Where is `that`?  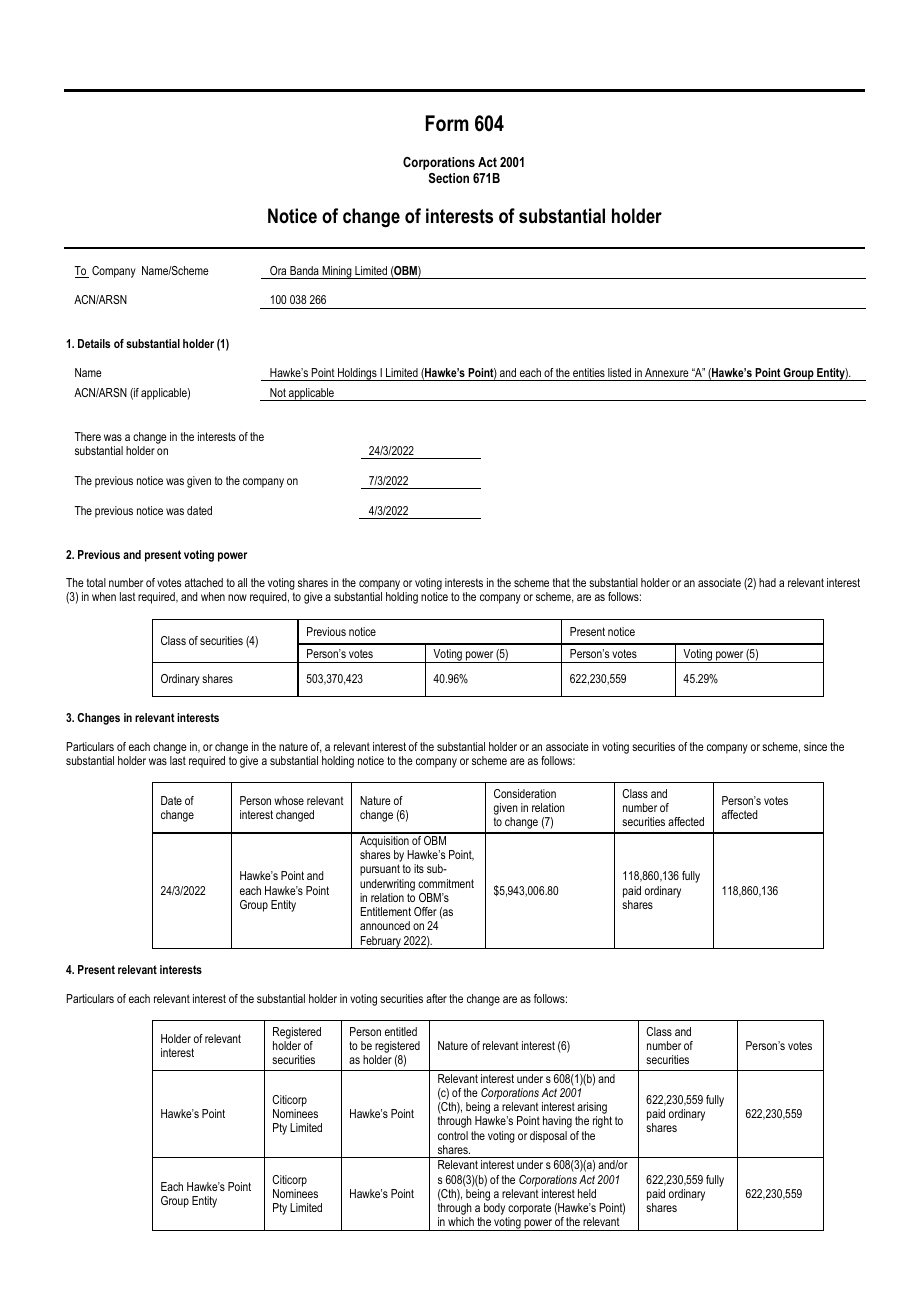 that is located at coordinates (561, 582).
